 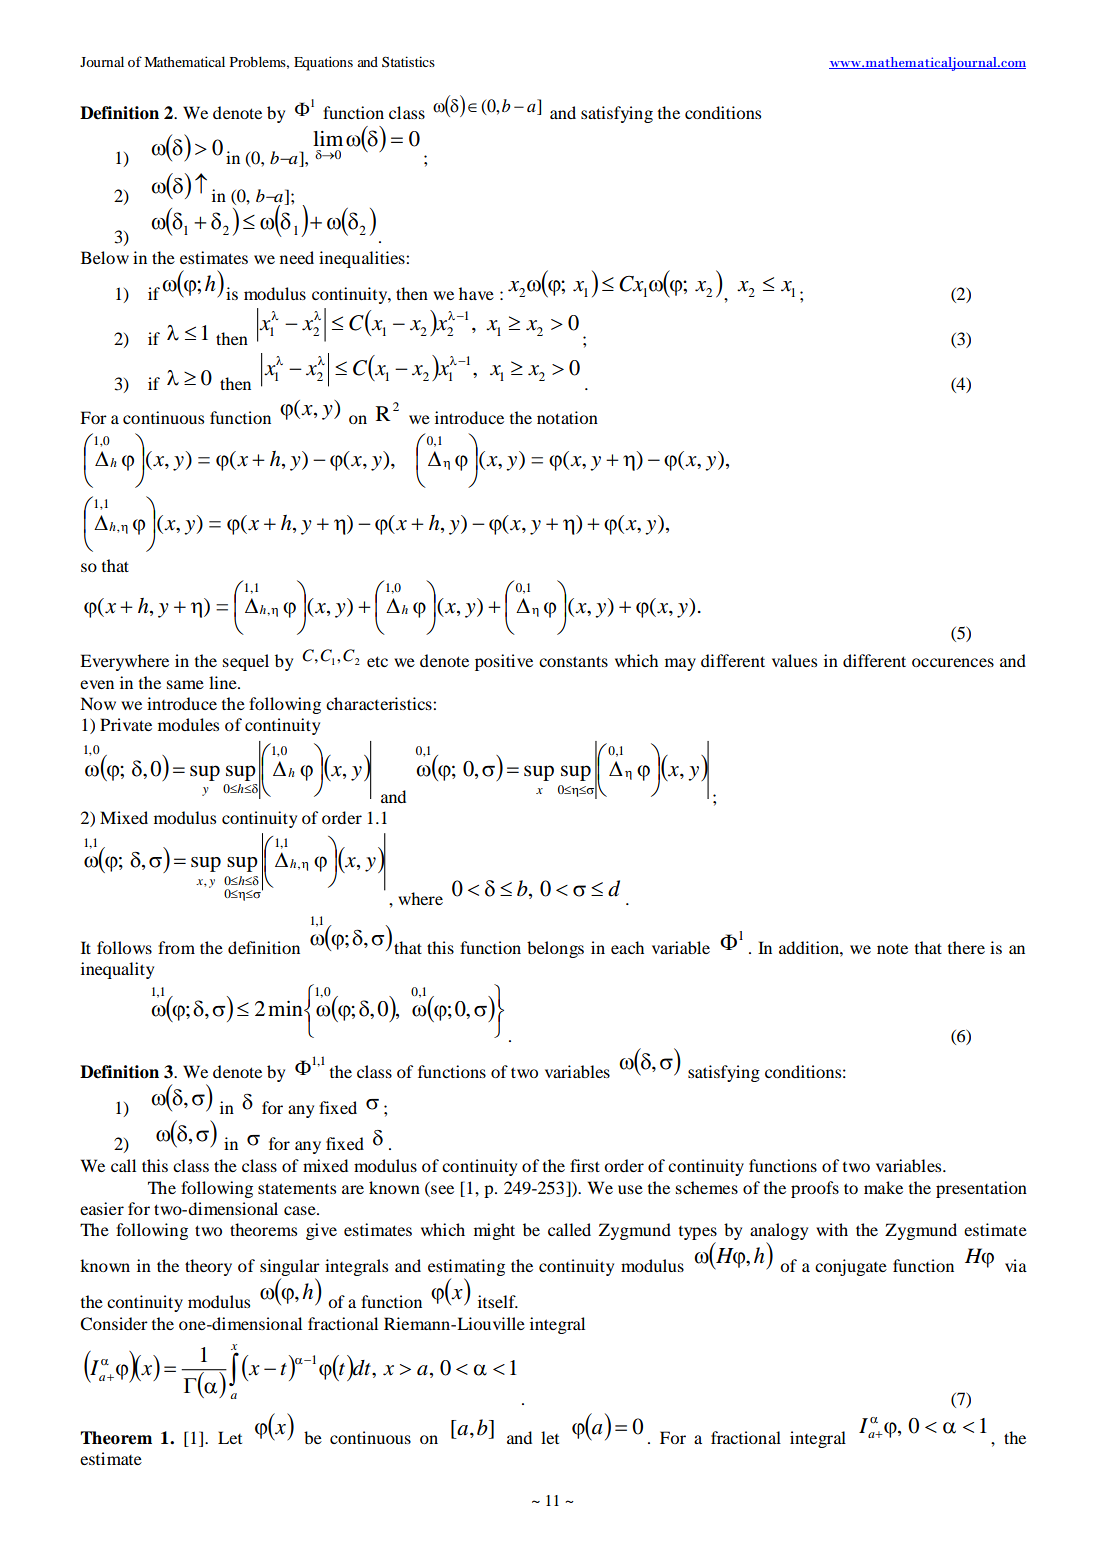 What do you see at coordinates (323, 63) in the screenshot?
I see `Equations` at bounding box center [323, 63].
